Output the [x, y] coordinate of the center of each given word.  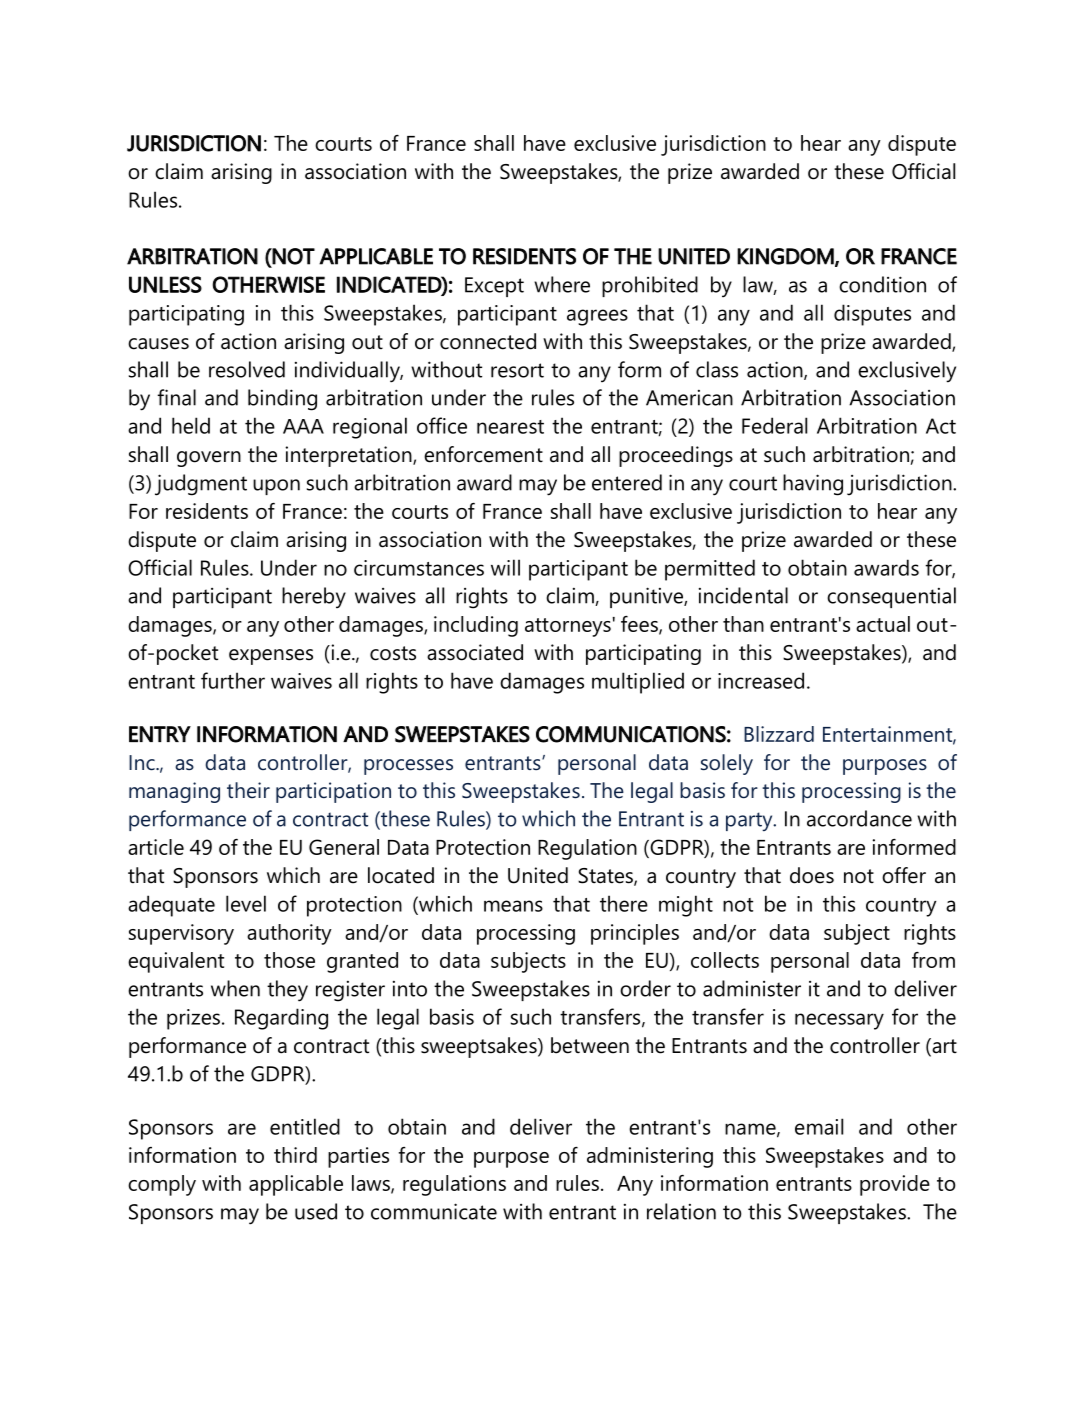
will [505, 567]
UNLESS [165, 284]
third [295, 1155]
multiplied [638, 683]
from [933, 959]
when [235, 988]
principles [635, 934]
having [813, 485]
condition [882, 284]
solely [727, 764]
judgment [201, 485]
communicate [434, 1211]
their [248, 790]
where [562, 284]
